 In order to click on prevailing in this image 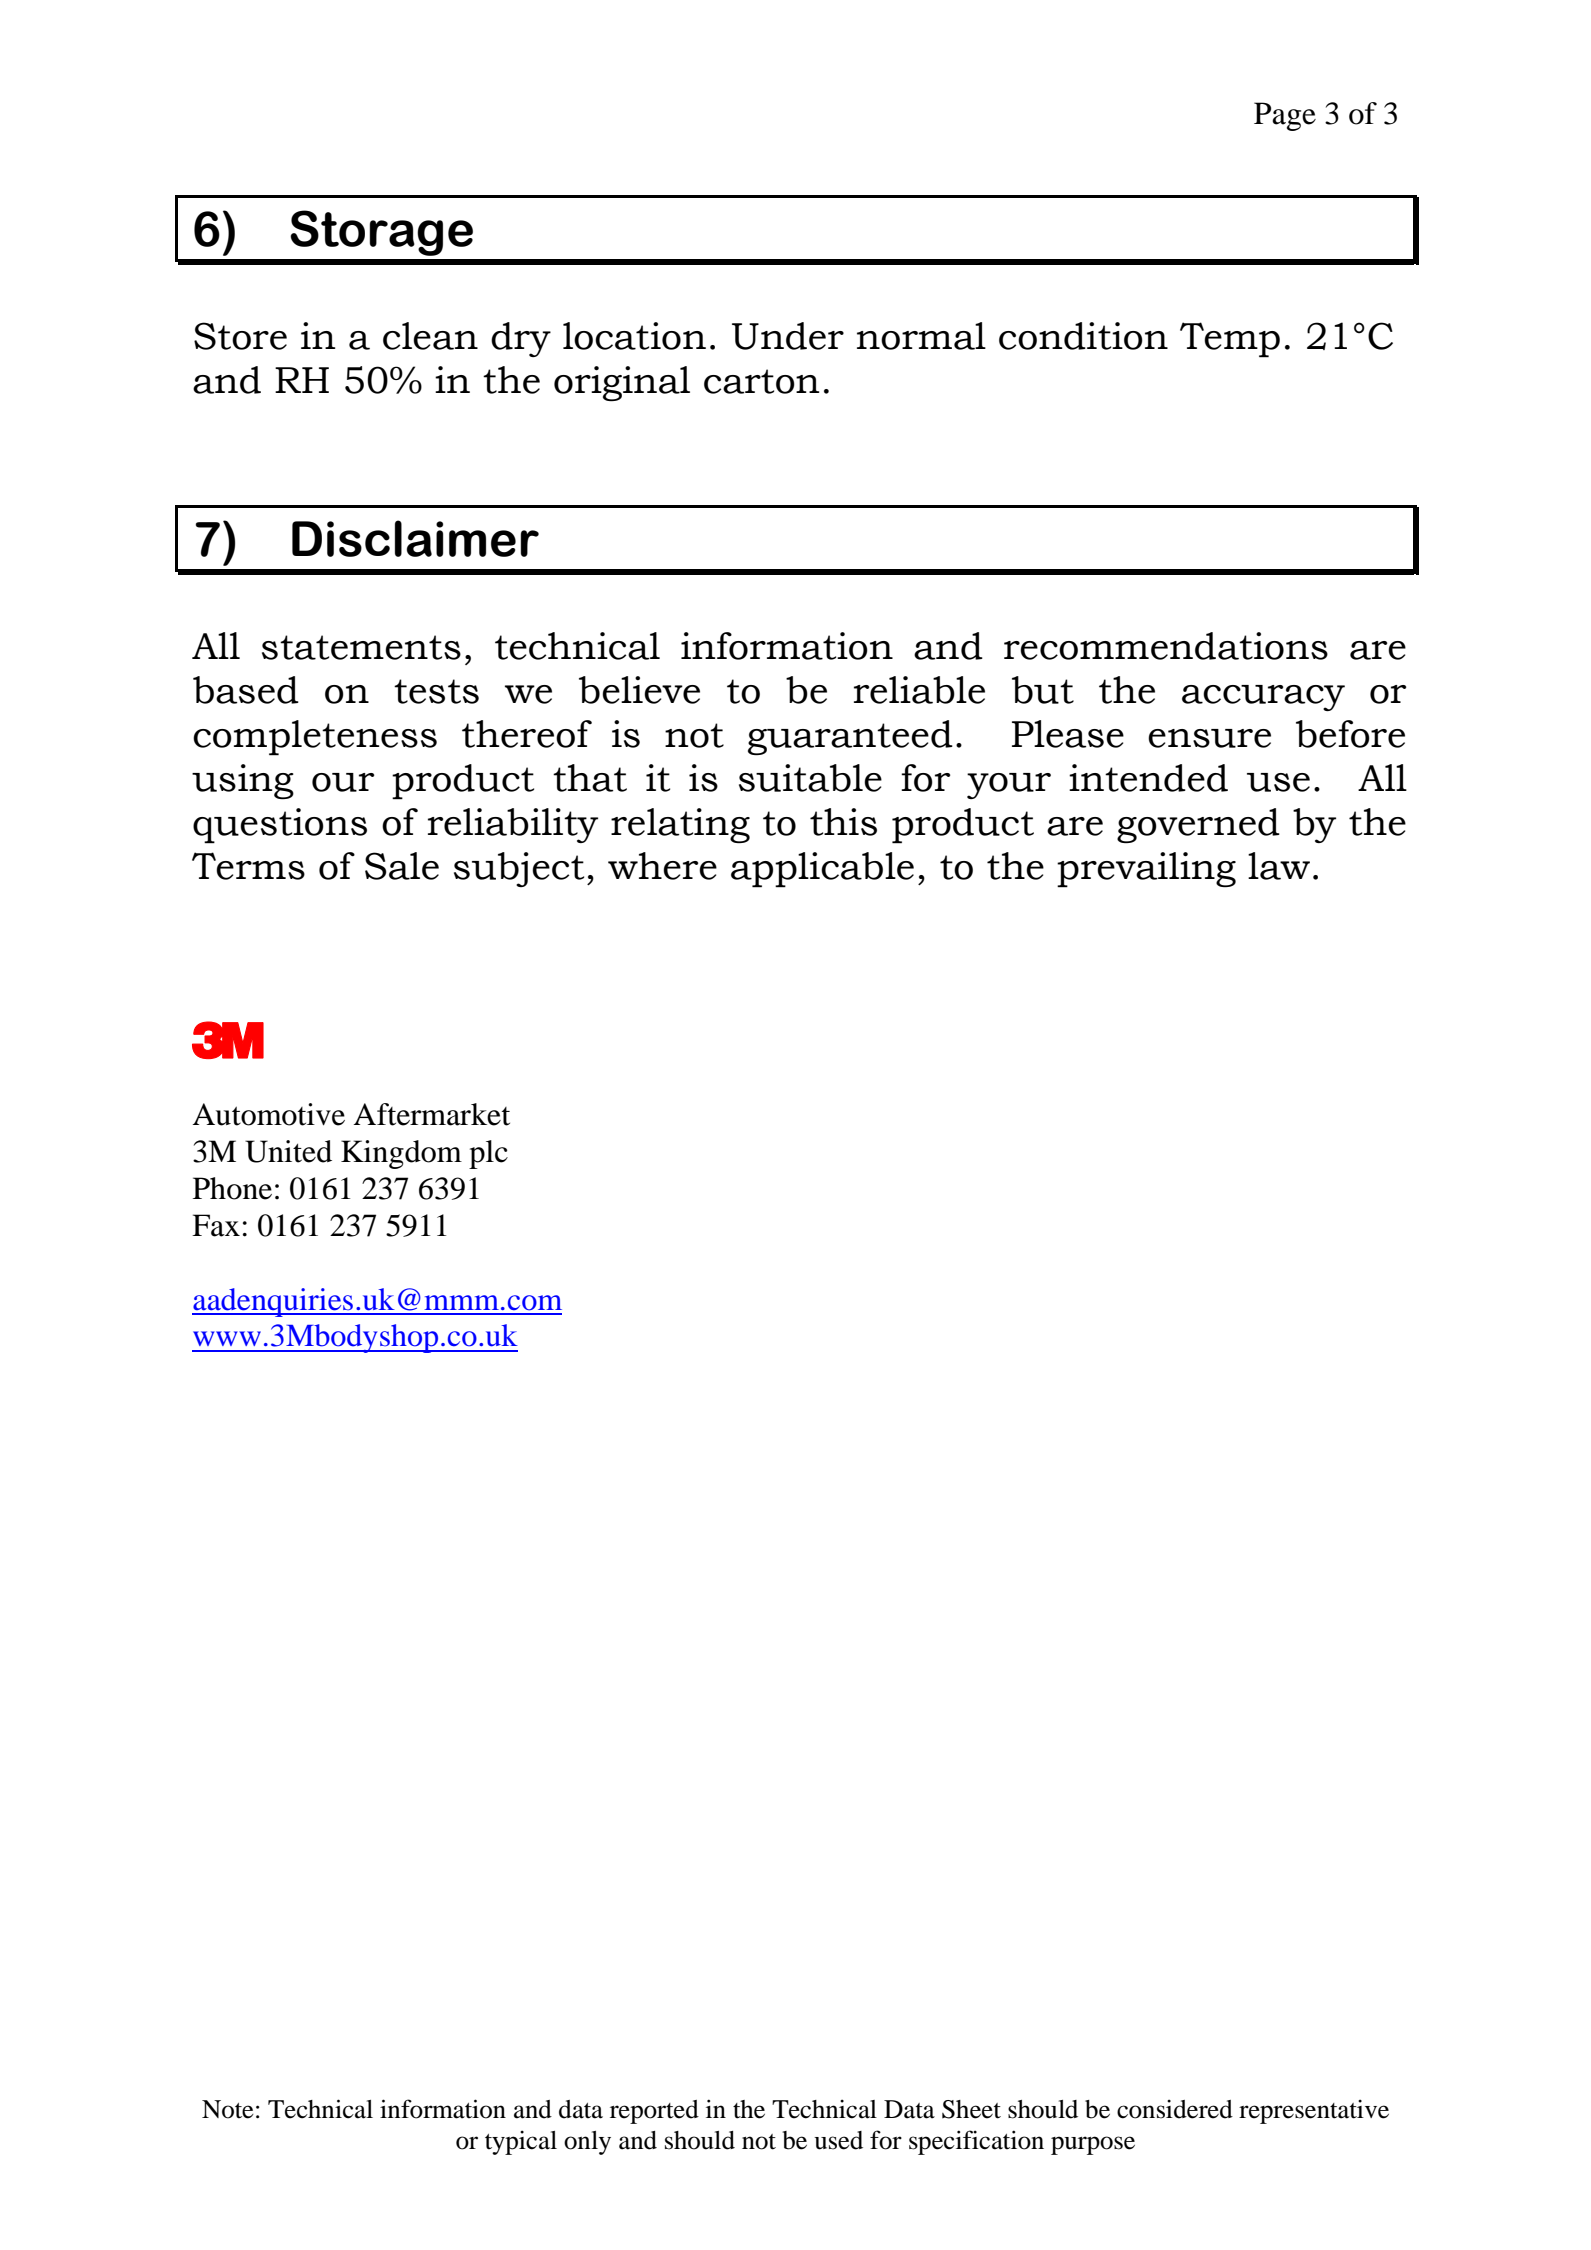, I will do `click(1146, 870)`.
